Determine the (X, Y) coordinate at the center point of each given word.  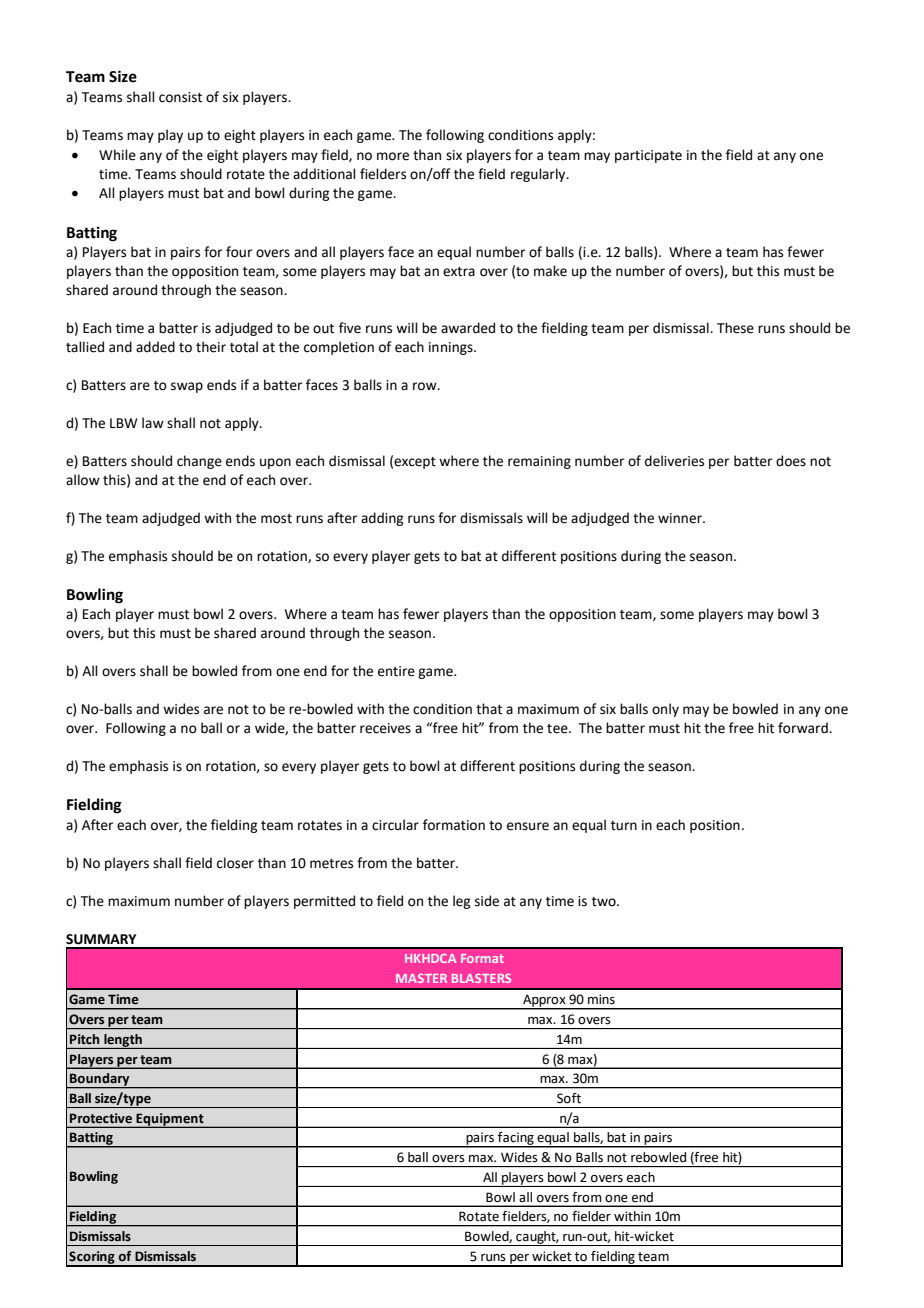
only (665, 710)
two (605, 902)
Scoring (92, 1258)
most (276, 519)
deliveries (674, 461)
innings (452, 348)
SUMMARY (101, 939)
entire (396, 671)
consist (180, 97)
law (153, 422)
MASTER (421, 978)
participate (648, 156)
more (393, 156)
